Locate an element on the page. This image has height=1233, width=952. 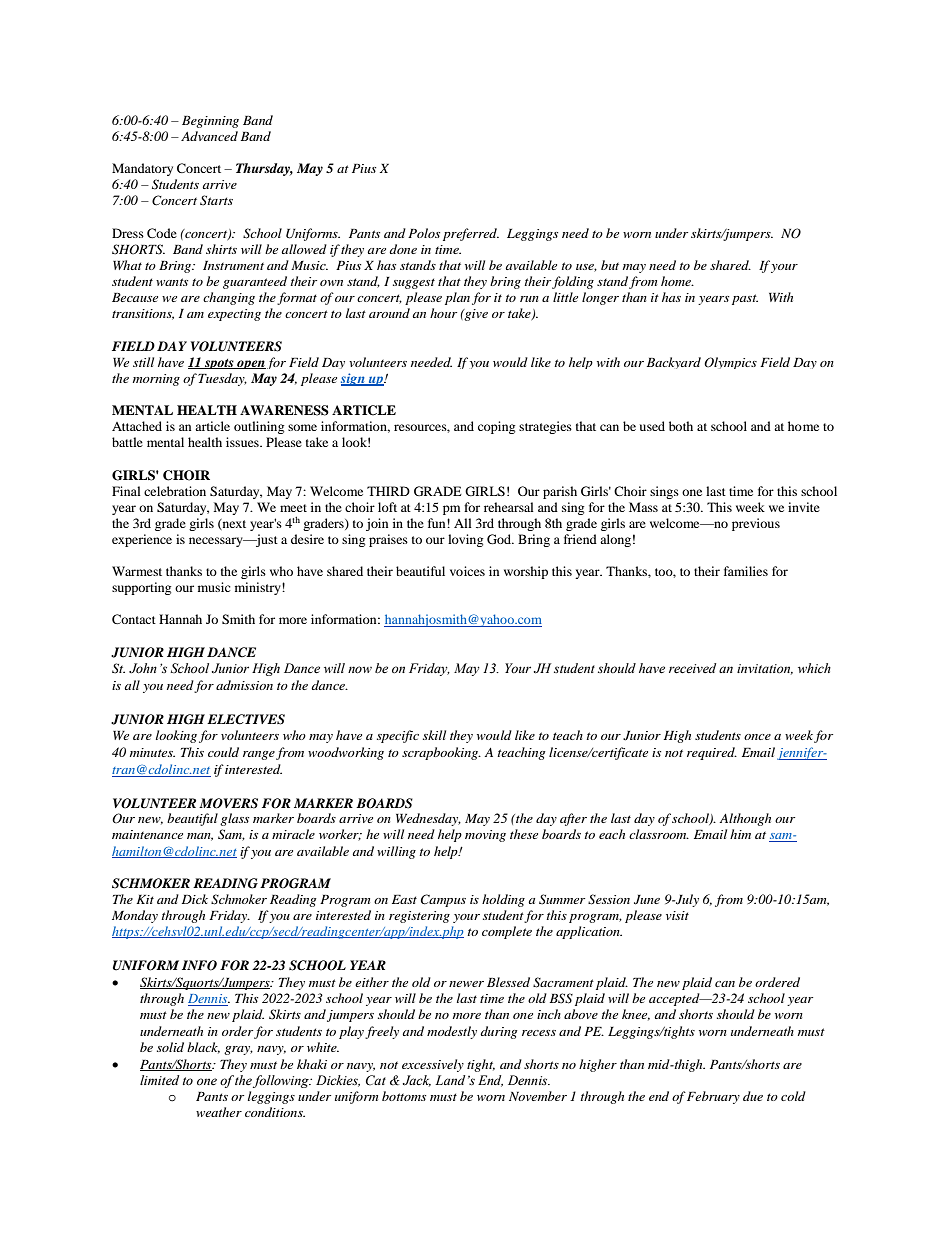
weather is located at coordinates (219, 1112).
